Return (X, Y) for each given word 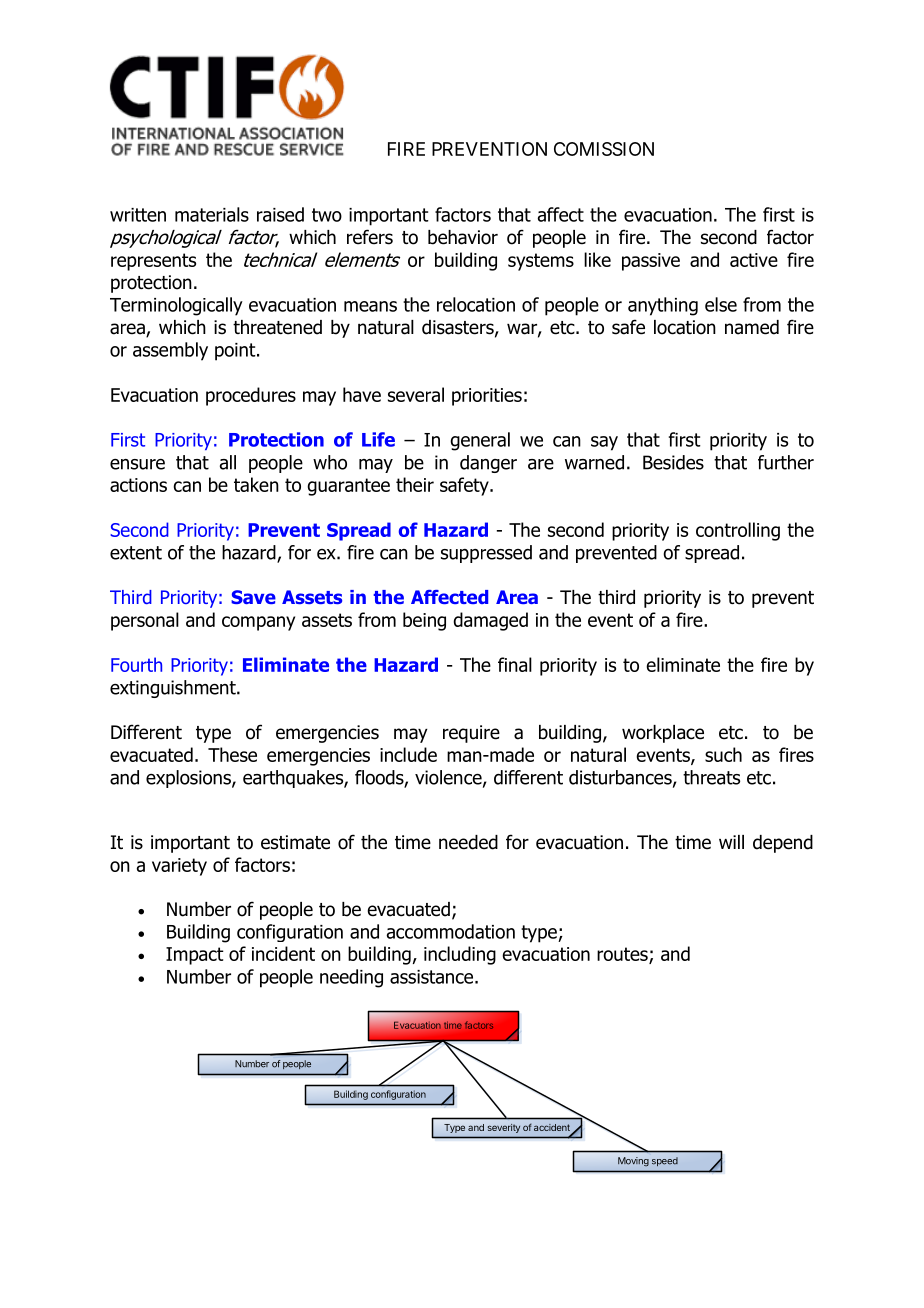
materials (212, 214)
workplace (663, 734)
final (515, 664)
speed (665, 1161)
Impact (195, 956)
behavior (463, 237)
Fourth (136, 664)
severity (504, 1128)
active (754, 260)
